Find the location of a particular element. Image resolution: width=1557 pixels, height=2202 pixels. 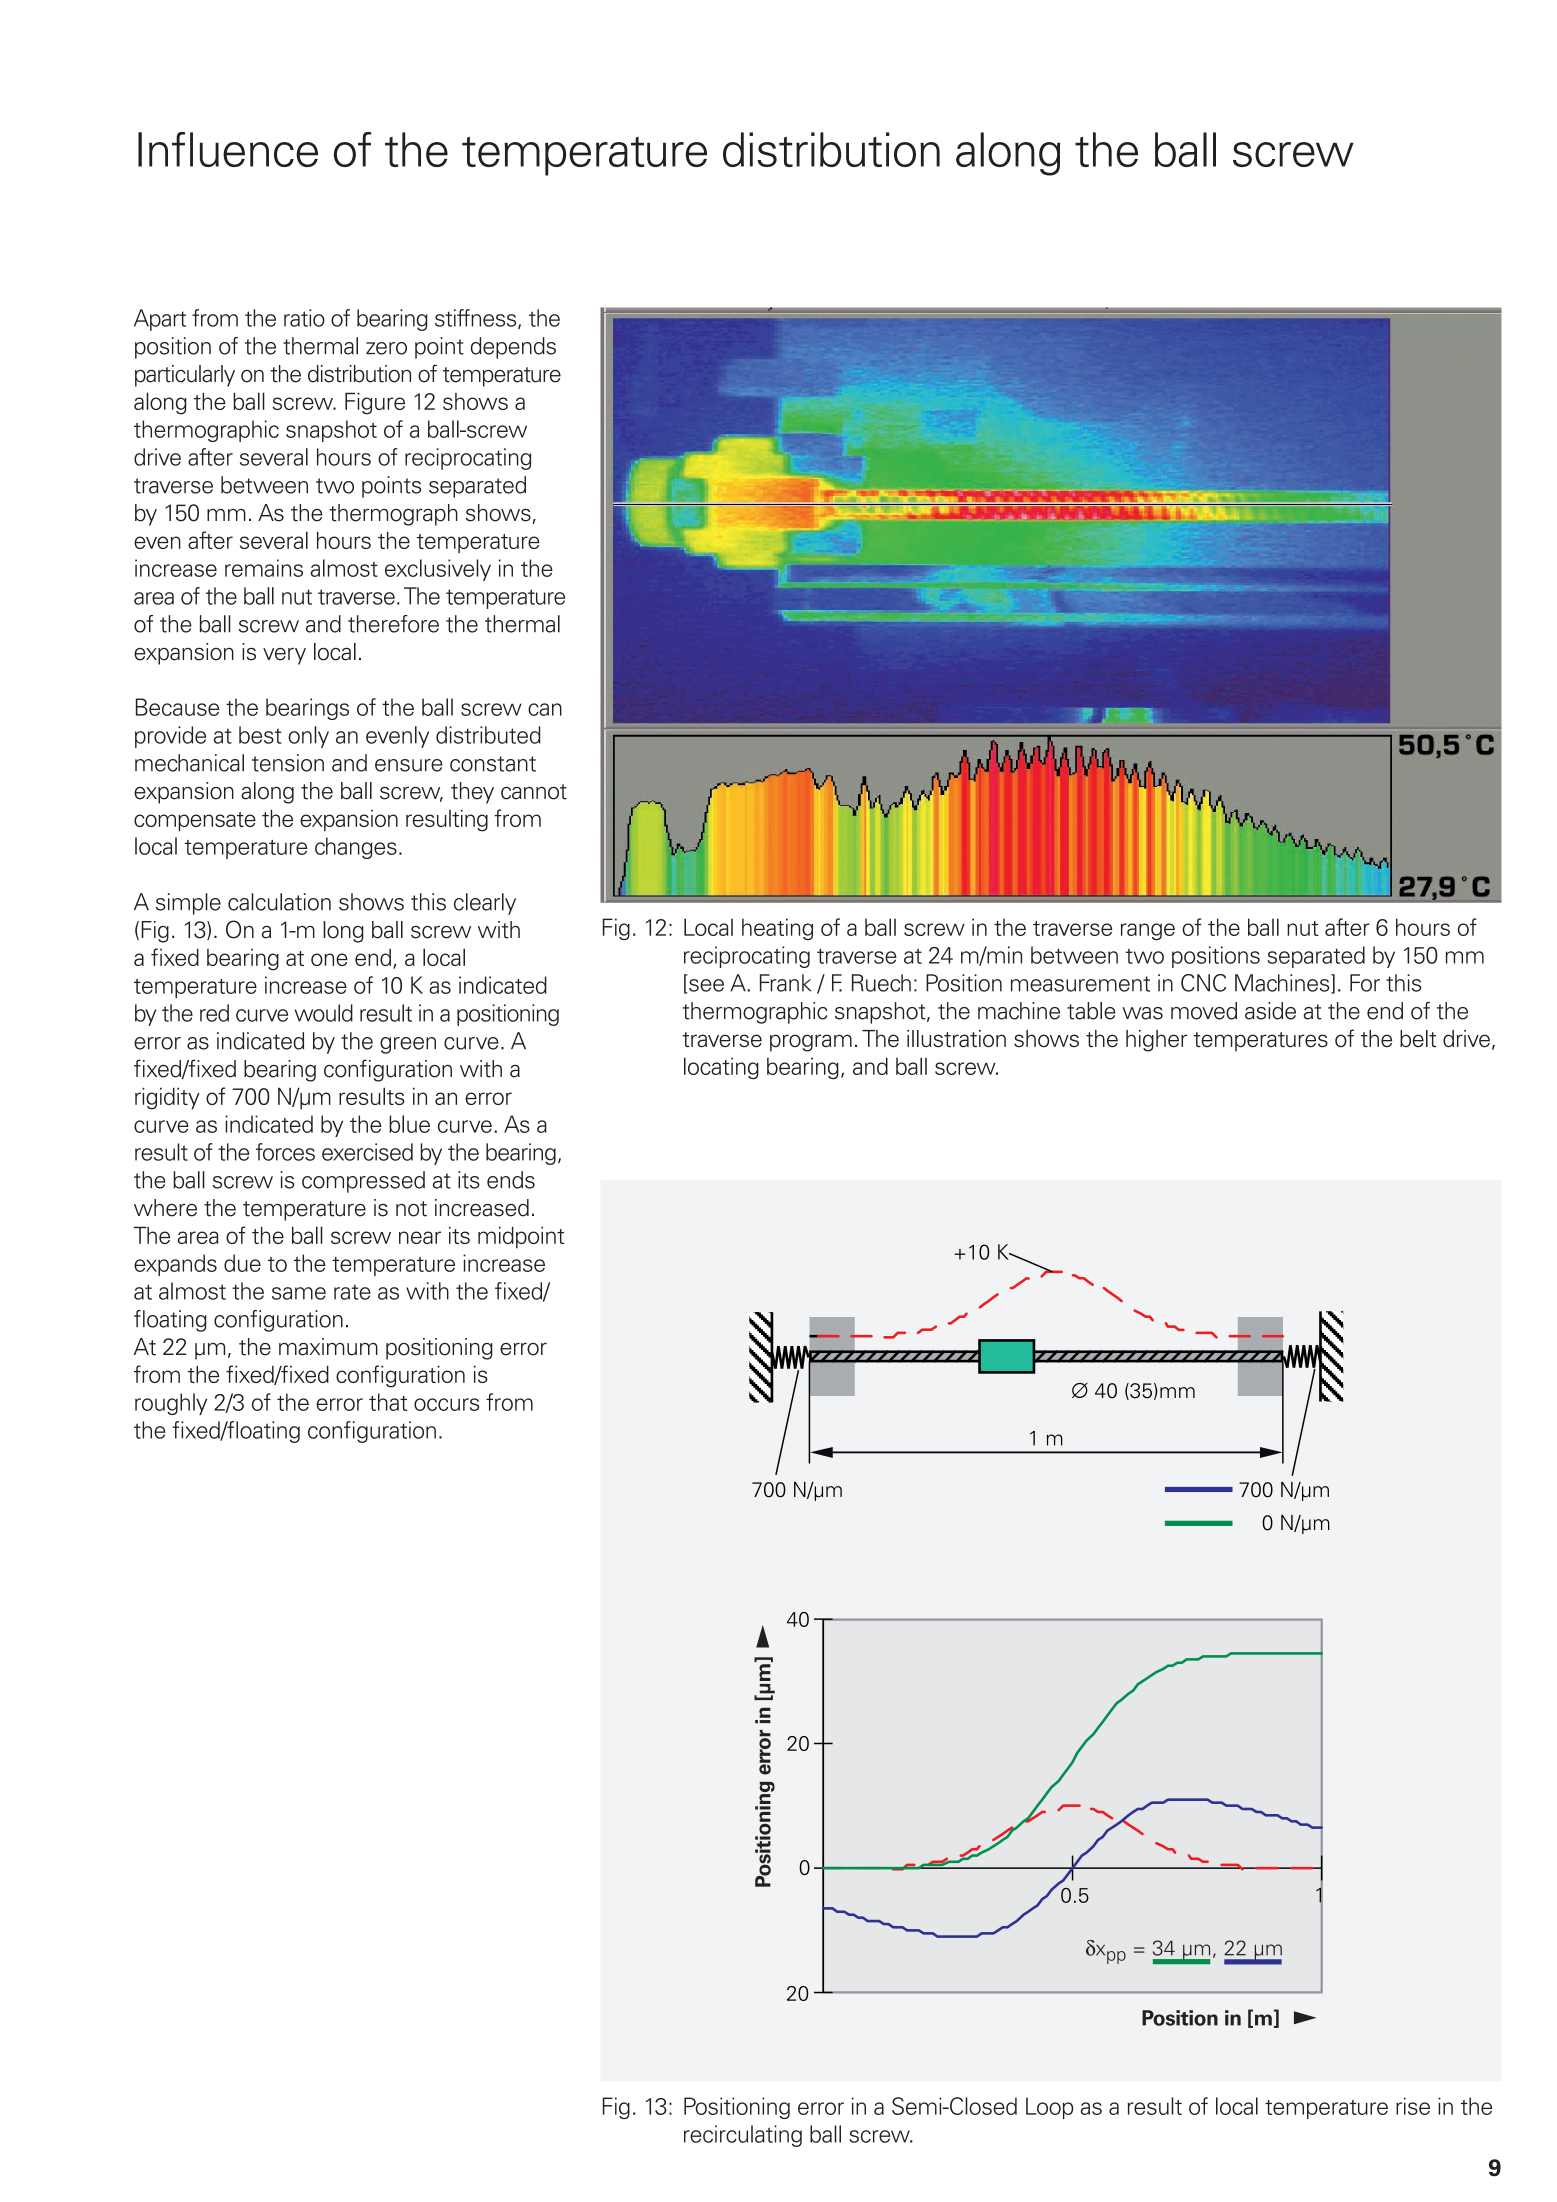

Loop is located at coordinates (1050, 2108).
